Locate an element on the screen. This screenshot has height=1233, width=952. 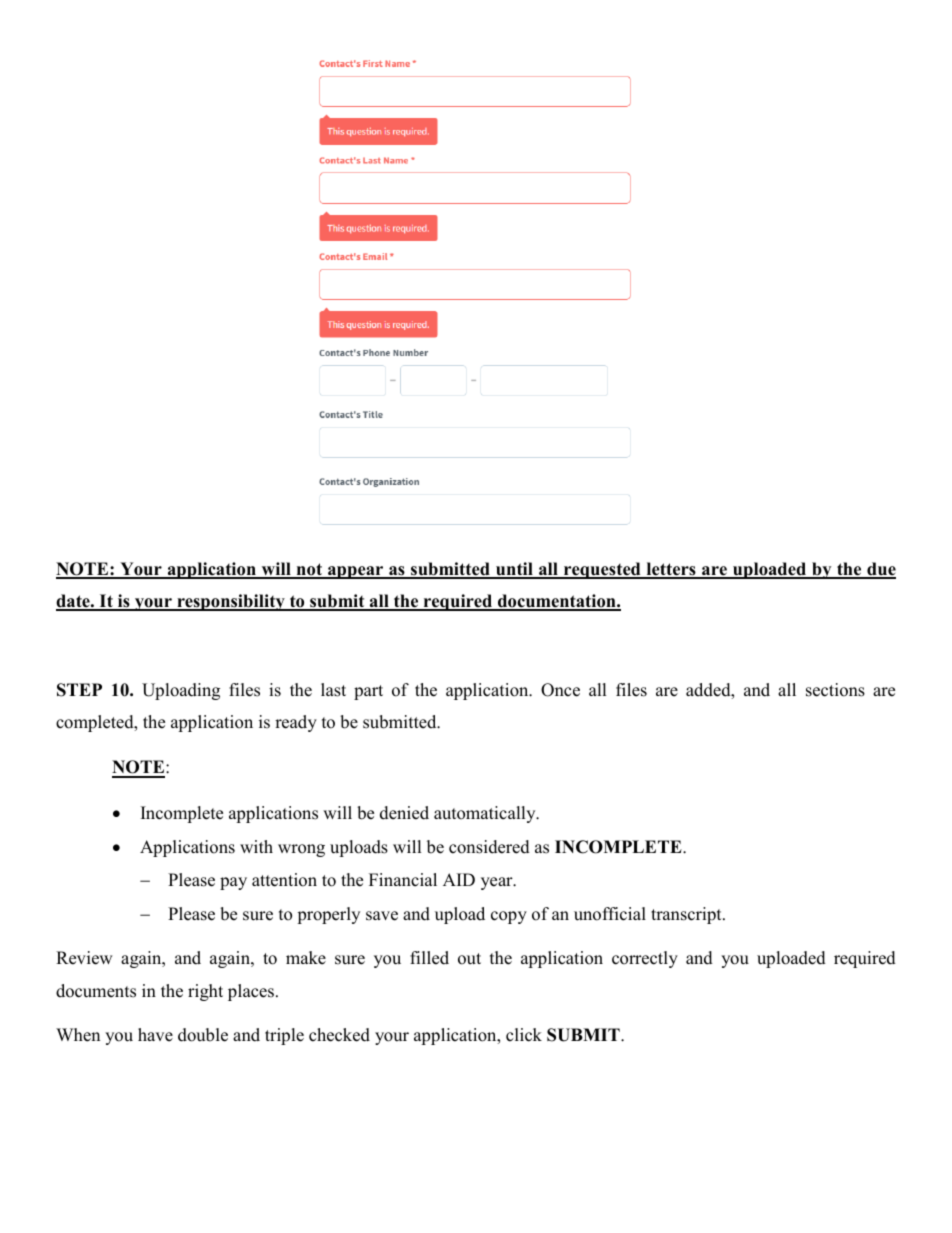
with is located at coordinates (256, 846).
